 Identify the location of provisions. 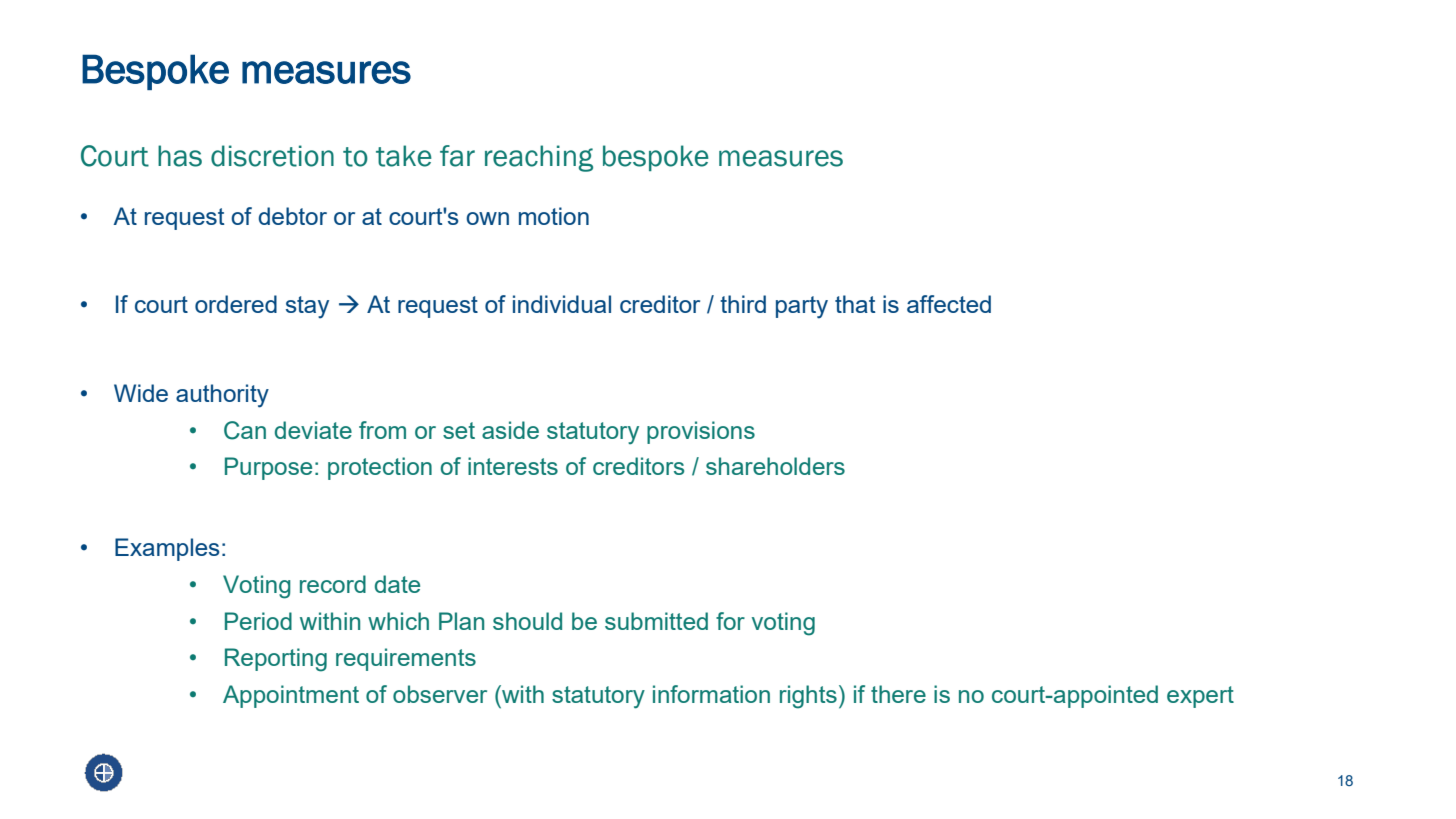
(701, 432).
